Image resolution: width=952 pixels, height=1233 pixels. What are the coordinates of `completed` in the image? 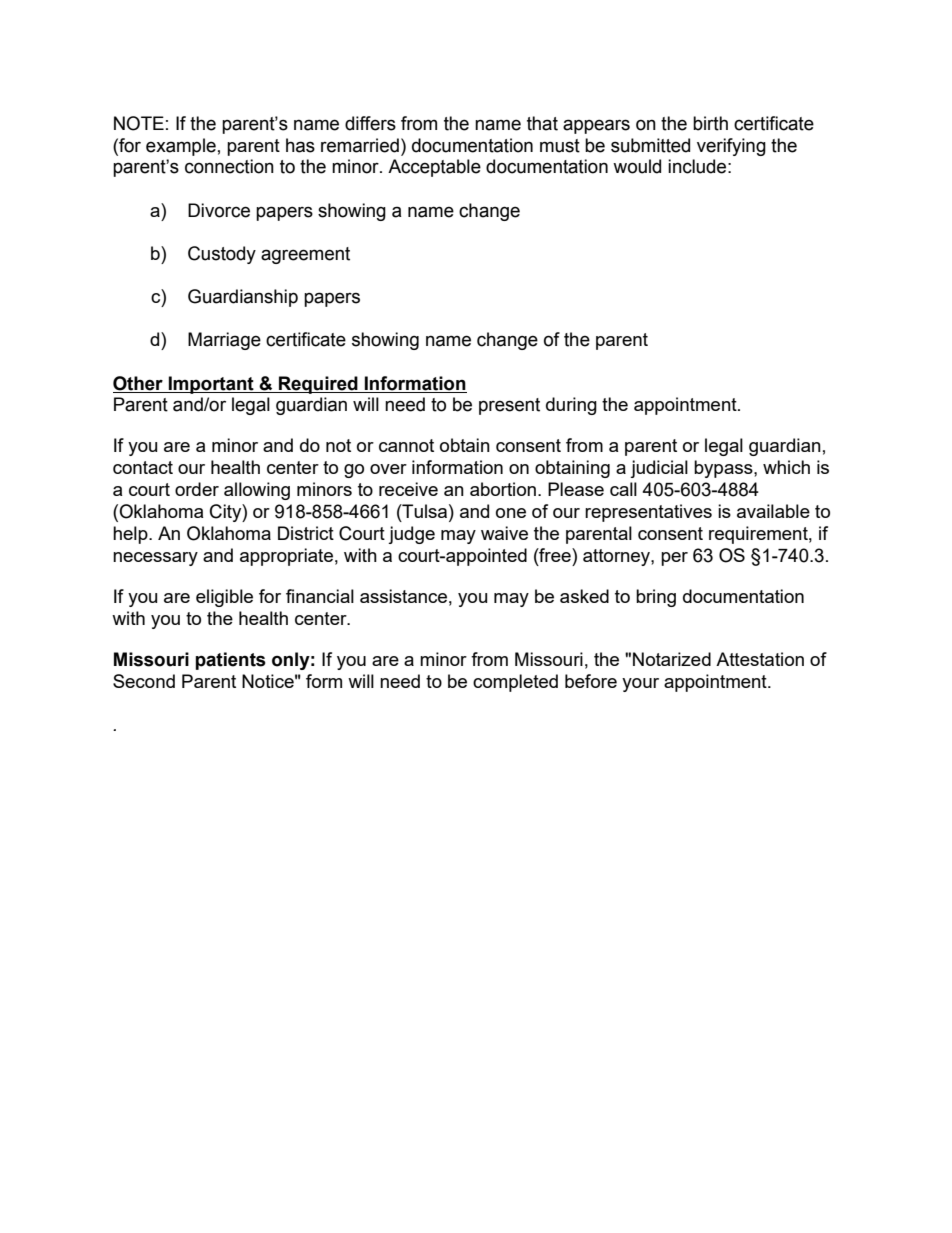 It's located at (515, 683).
